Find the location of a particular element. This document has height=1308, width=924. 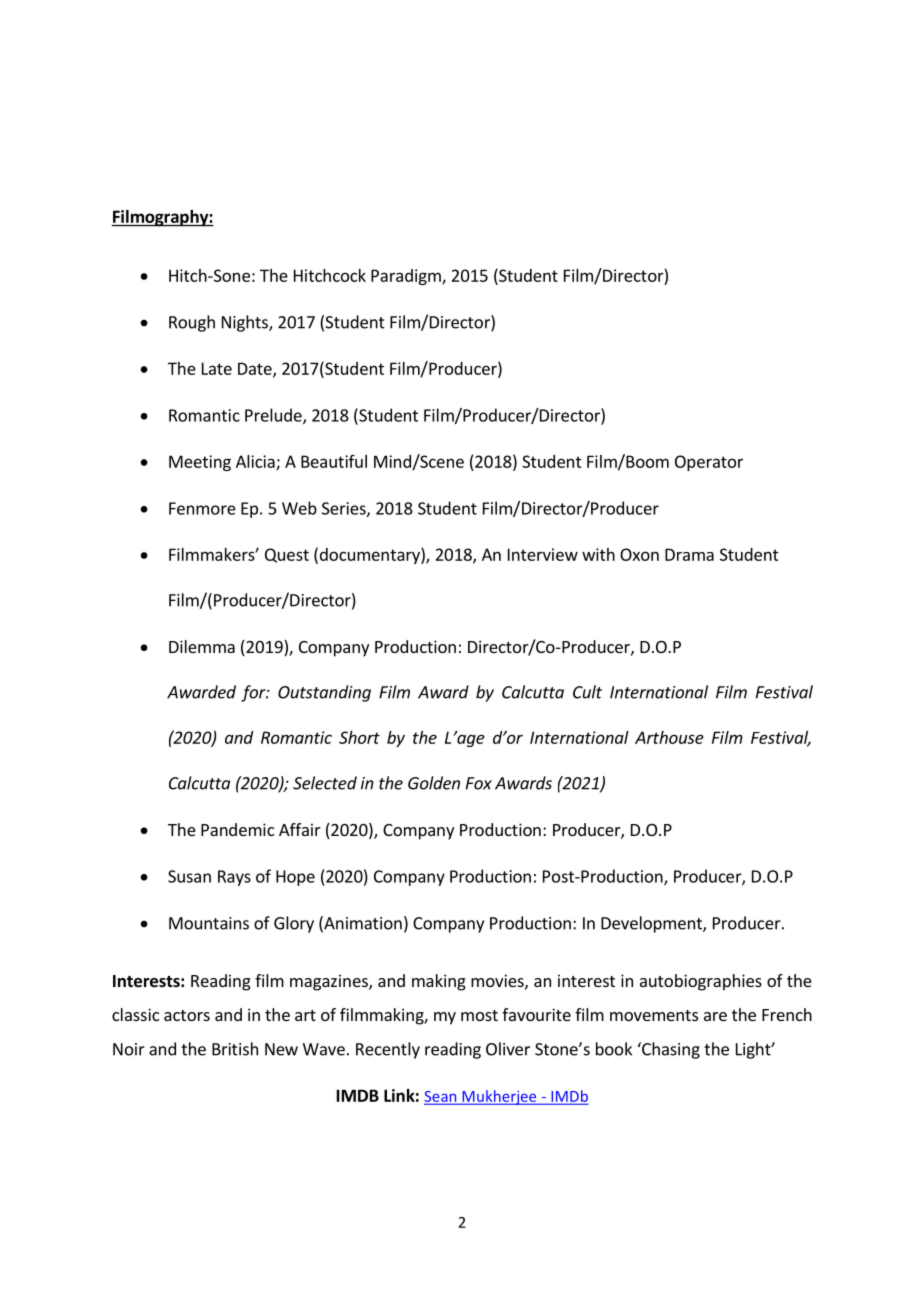

Drama is located at coordinates (689, 554).
